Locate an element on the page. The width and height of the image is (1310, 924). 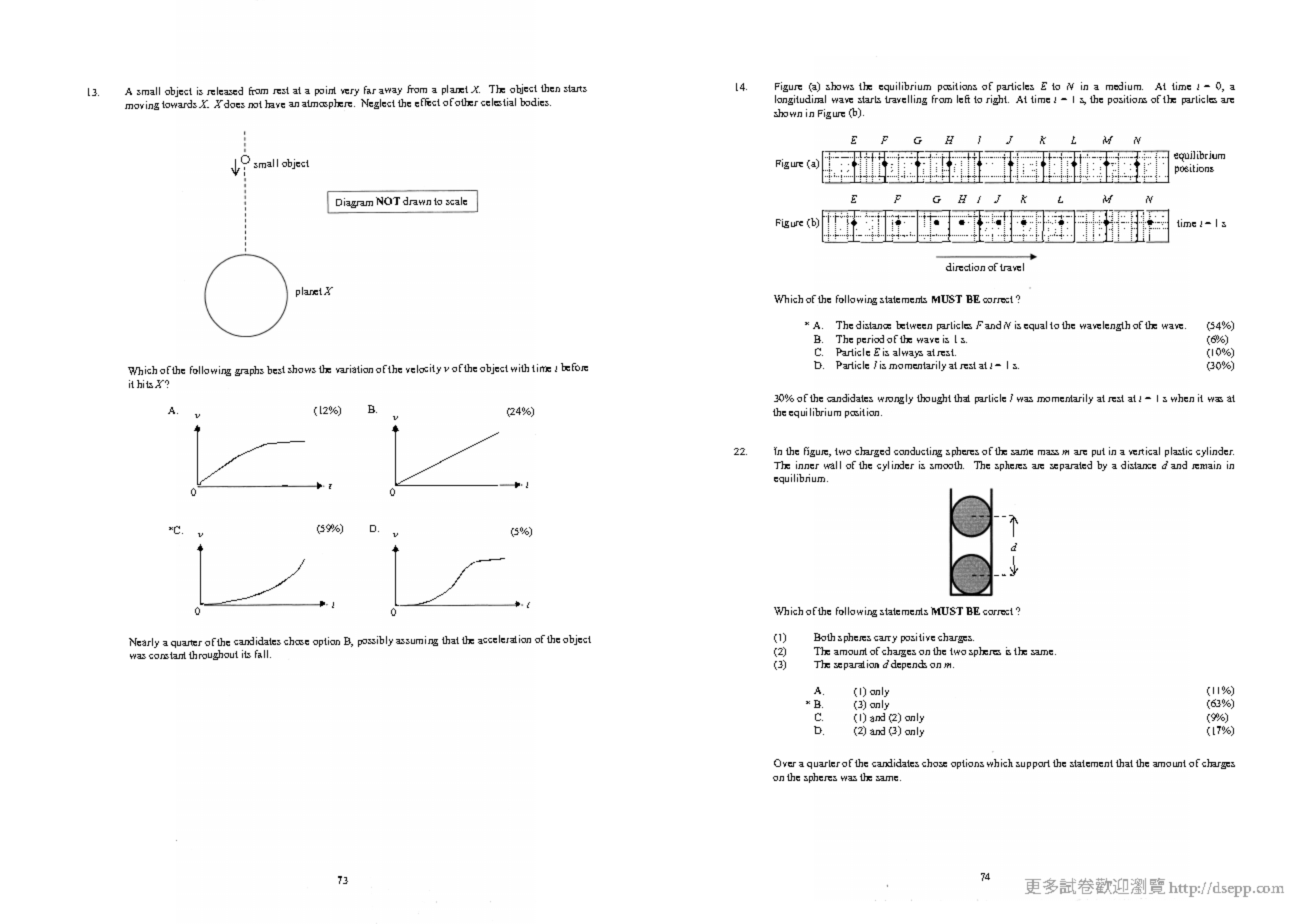
right is located at coordinates (997, 100).
